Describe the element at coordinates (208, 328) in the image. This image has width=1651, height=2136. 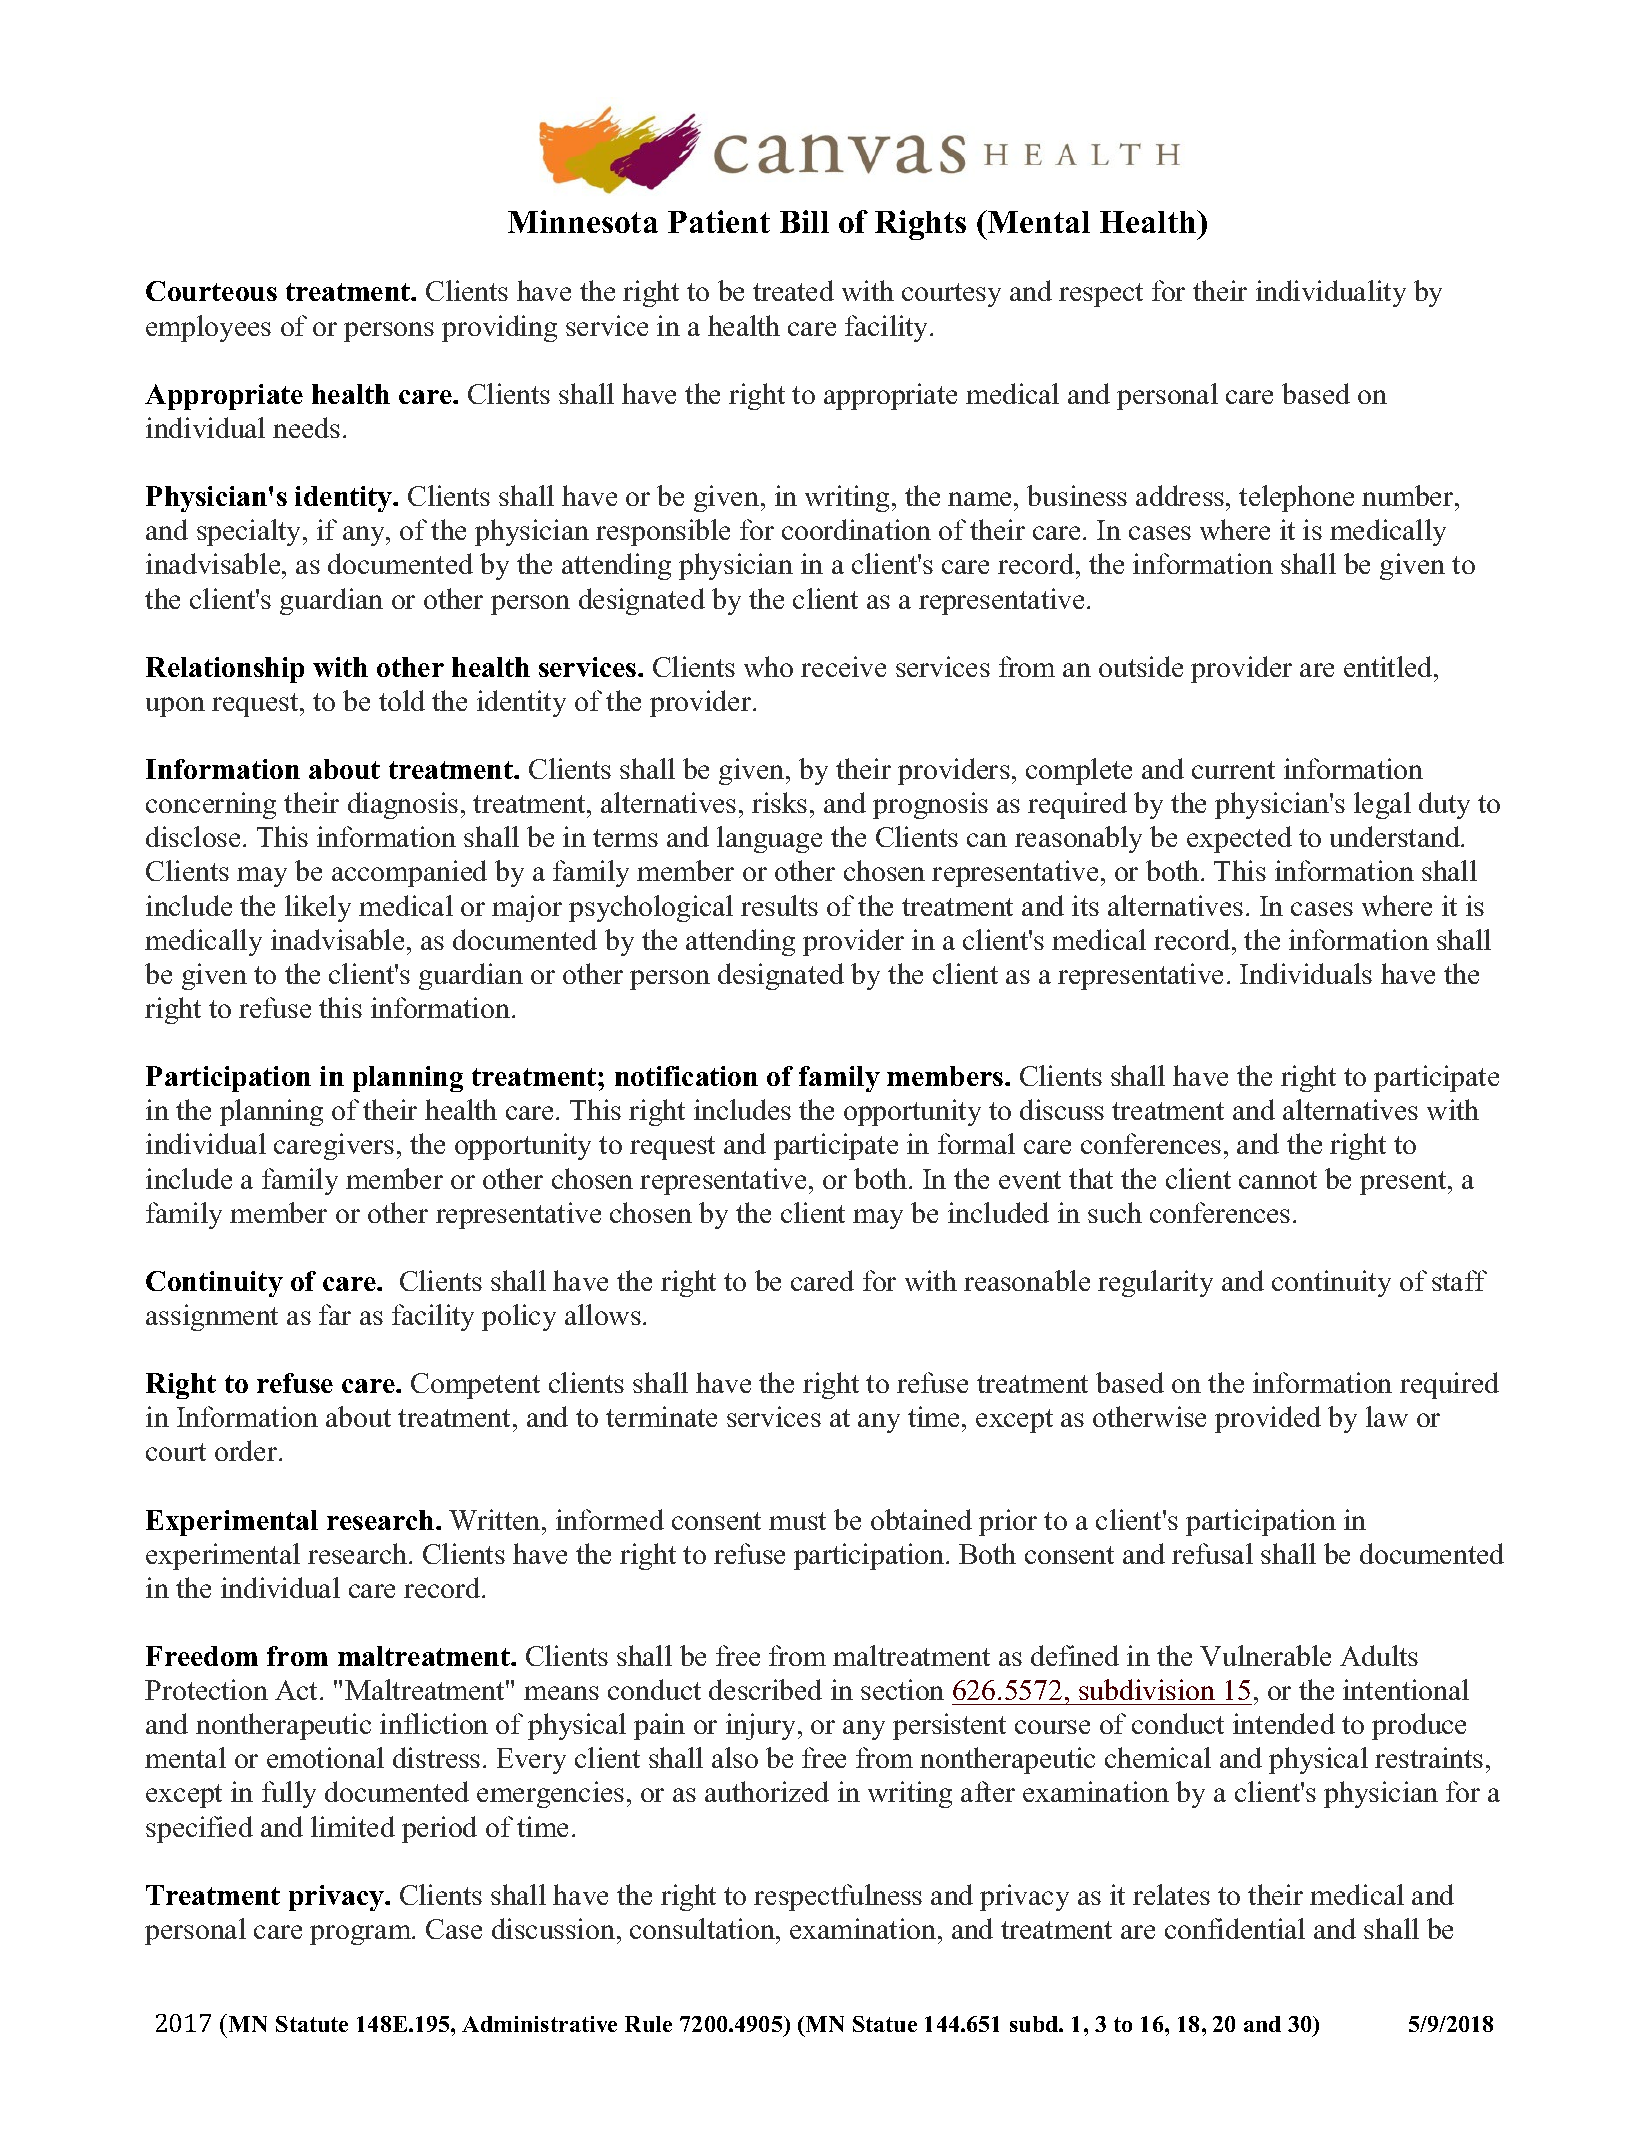
I see `employees` at that location.
